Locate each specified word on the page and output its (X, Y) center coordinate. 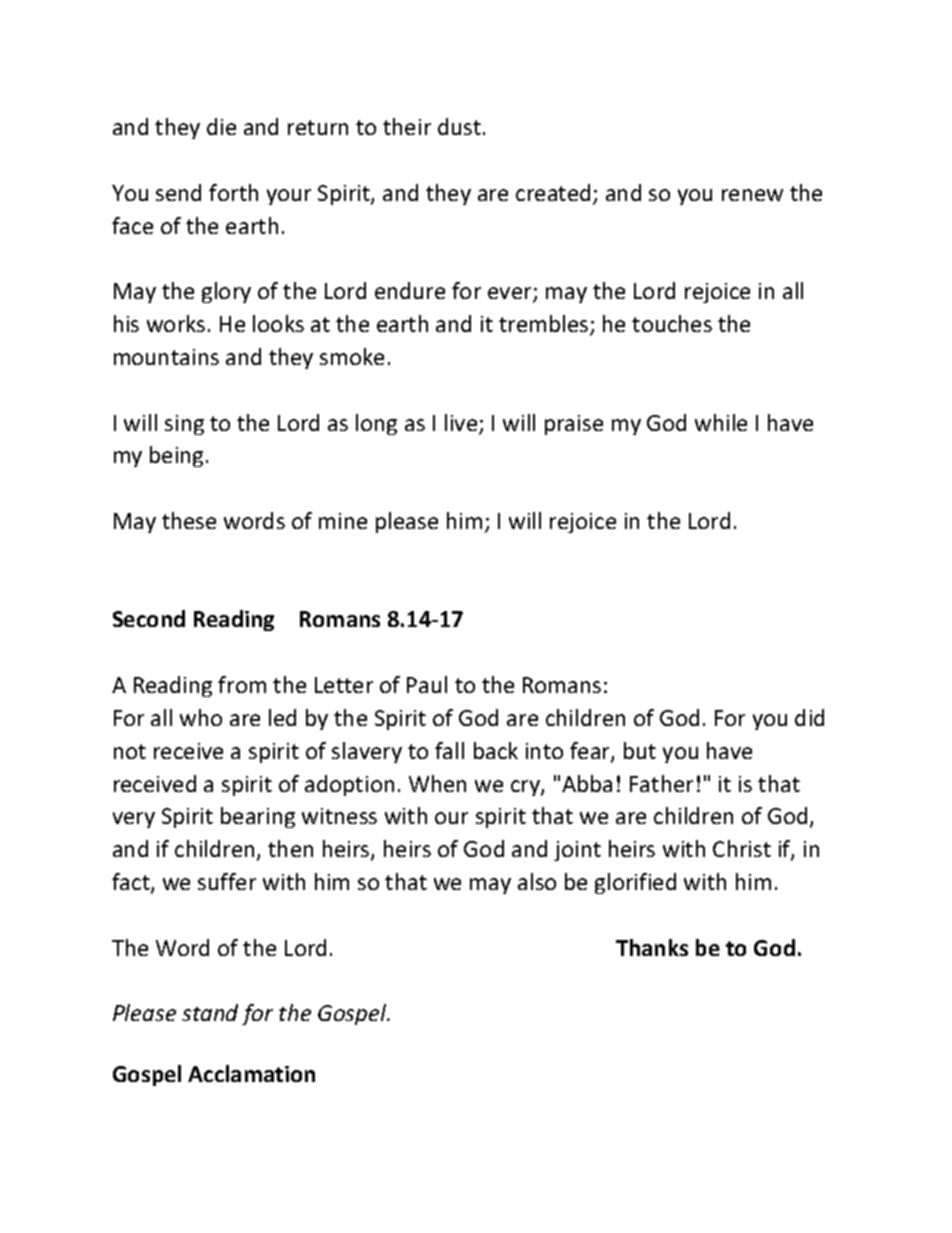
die (221, 126)
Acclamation (251, 1073)
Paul (427, 684)
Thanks (652, 947)
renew (752, 195)
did (809, 717)
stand (210, 1012)
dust (459, 126)
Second (149, 618)
